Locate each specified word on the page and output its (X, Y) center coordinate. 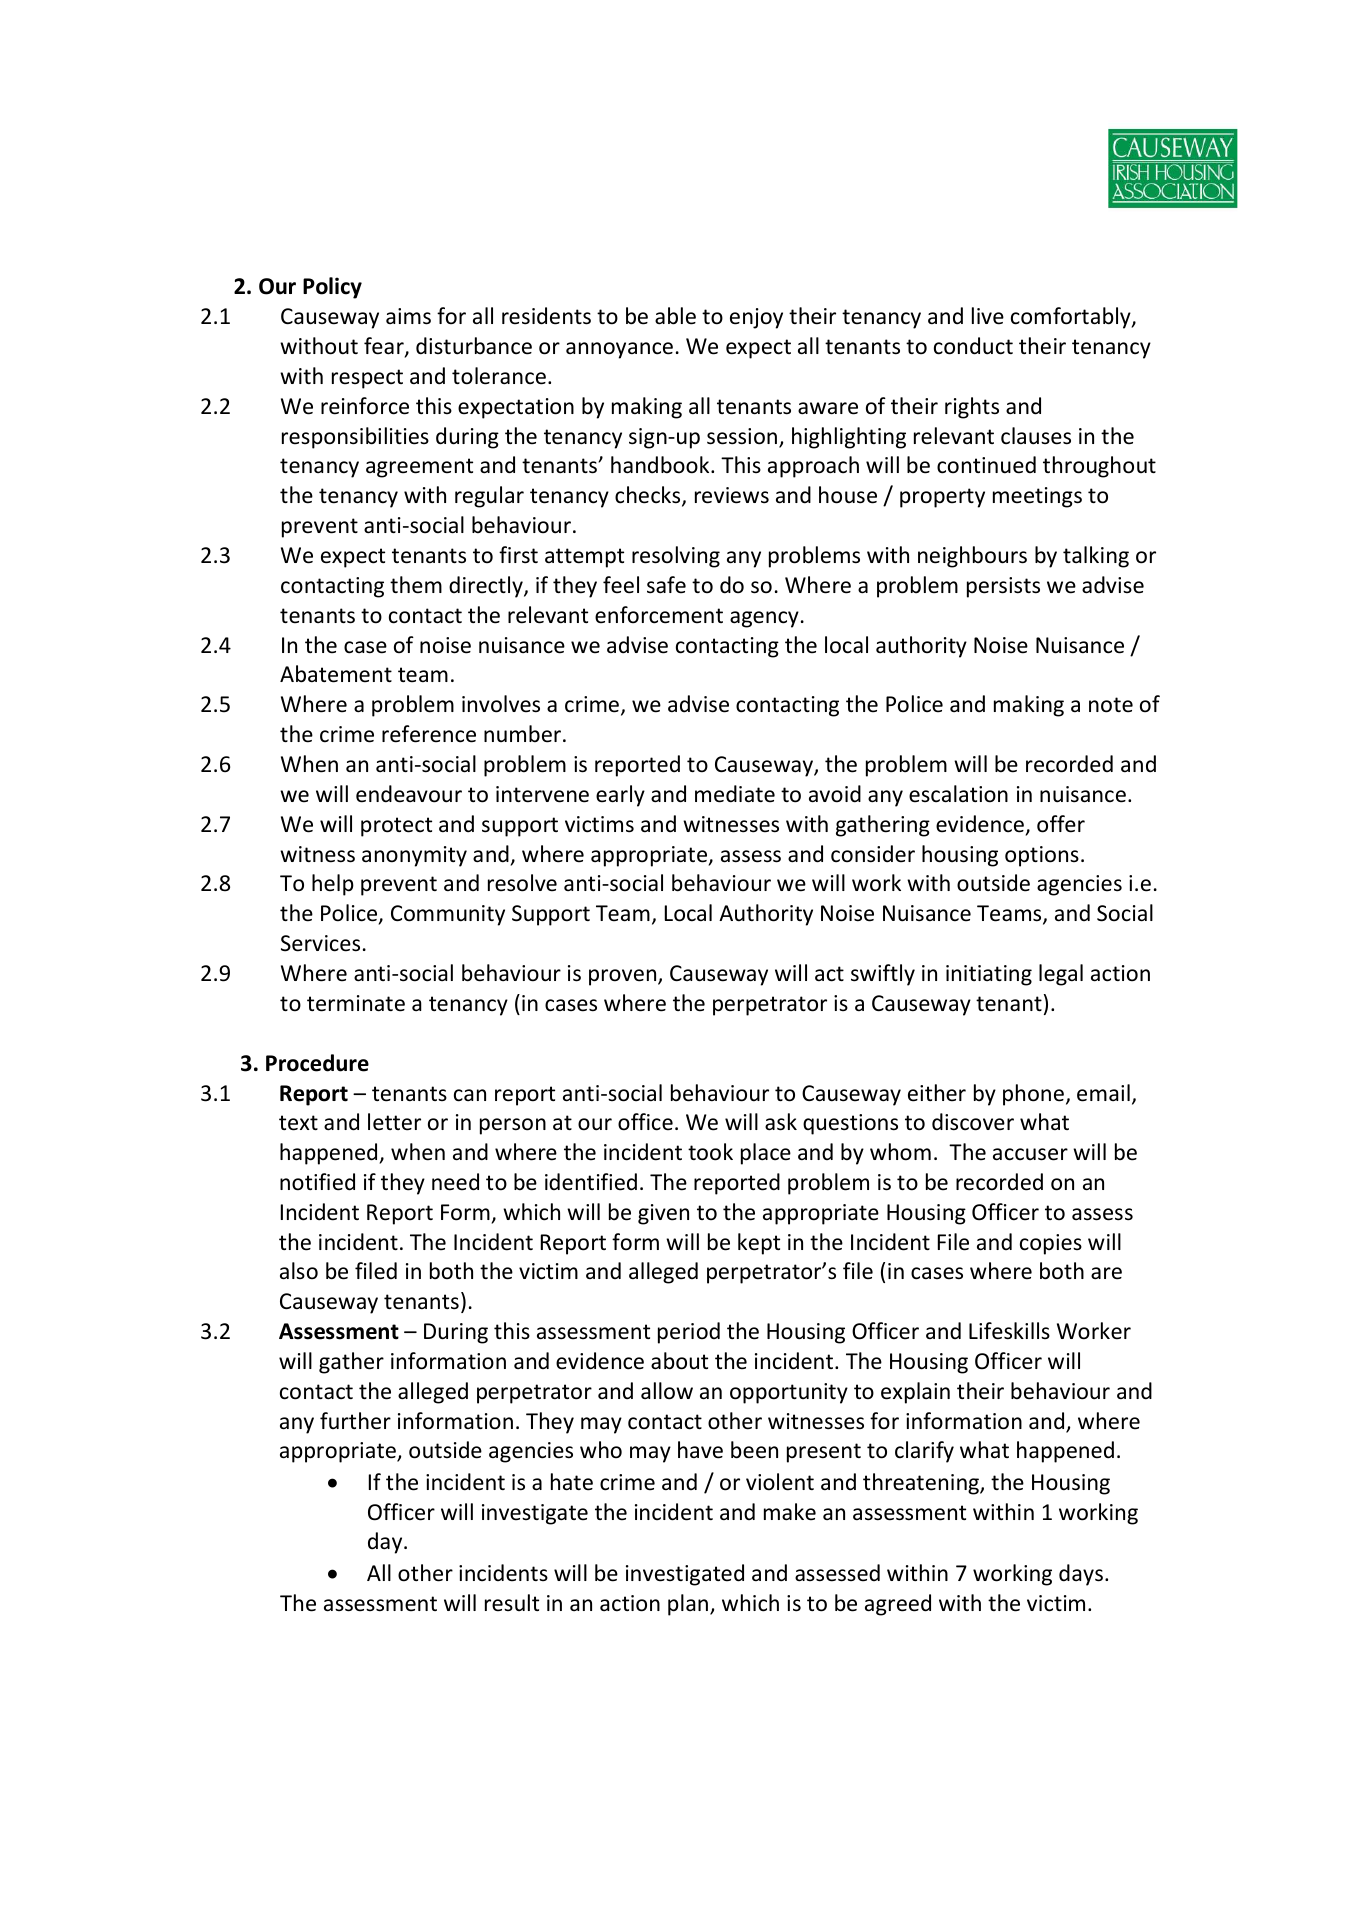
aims (408, 316)
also (299, 1271)
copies (1051, 1244)
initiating (989, 975)
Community (448, 915)
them (416, 585)
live (988, 316)
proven (624, 977)
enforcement (659, 615)
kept (759, 1244)
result (512, 1603)
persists (1003, 587)
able (675, 316)
